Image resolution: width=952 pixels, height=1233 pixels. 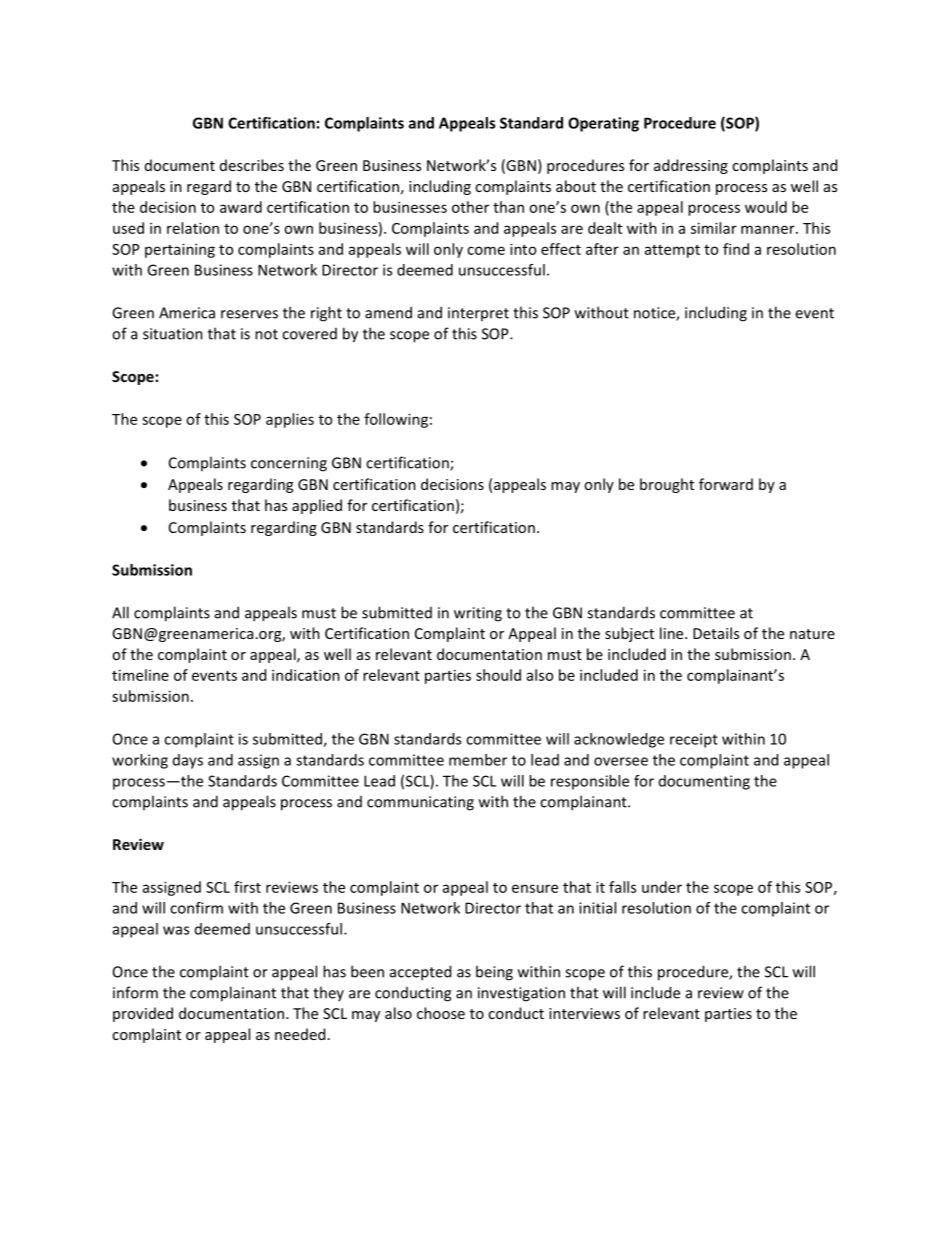 I want to click on other, so click(x=470, y=207).
